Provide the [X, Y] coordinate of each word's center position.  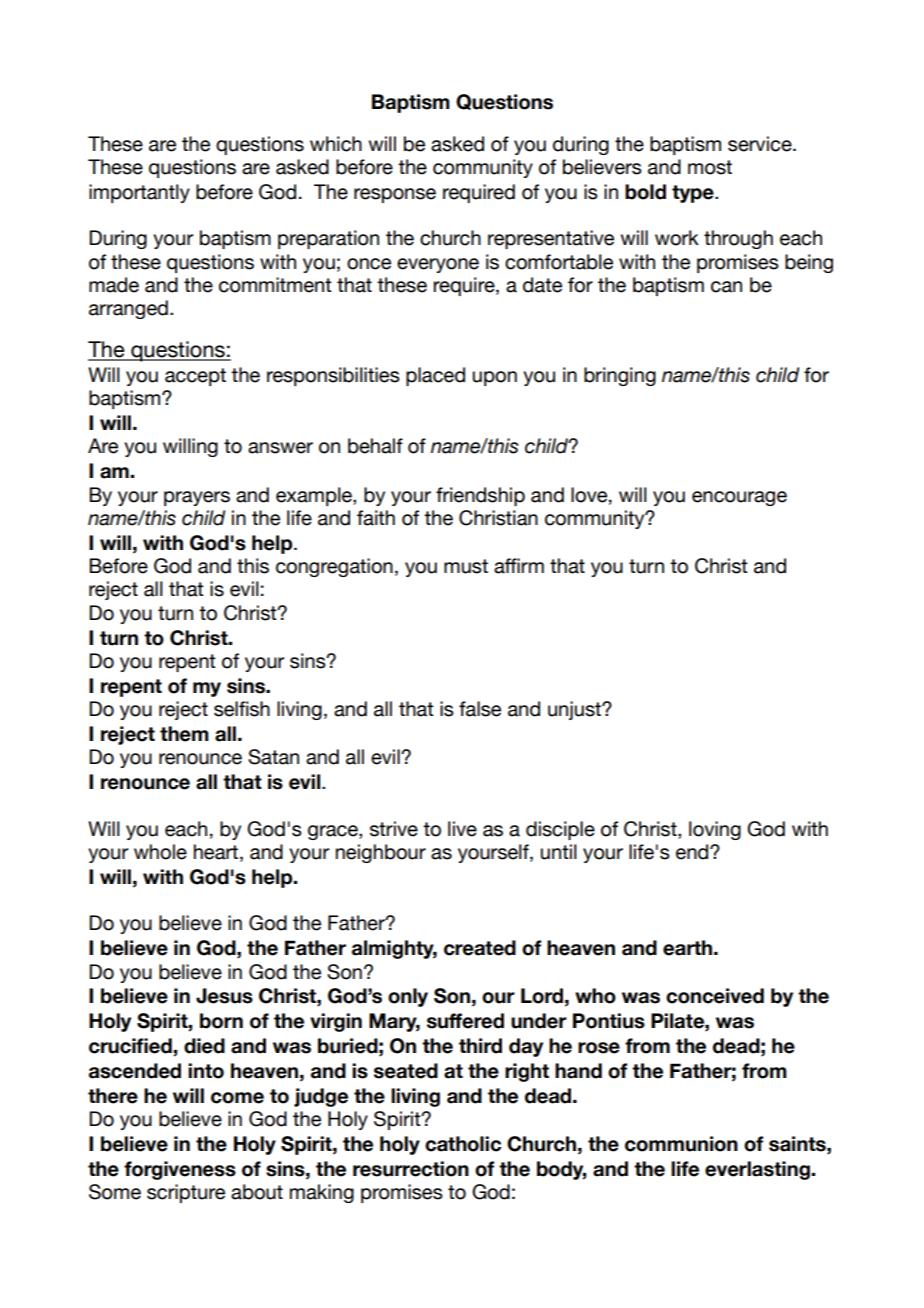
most [710, 167]
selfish [242, 709]
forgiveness [180, 1170]
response [395, 195]
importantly [139, 193]
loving [715, 830]
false [480, 709]
